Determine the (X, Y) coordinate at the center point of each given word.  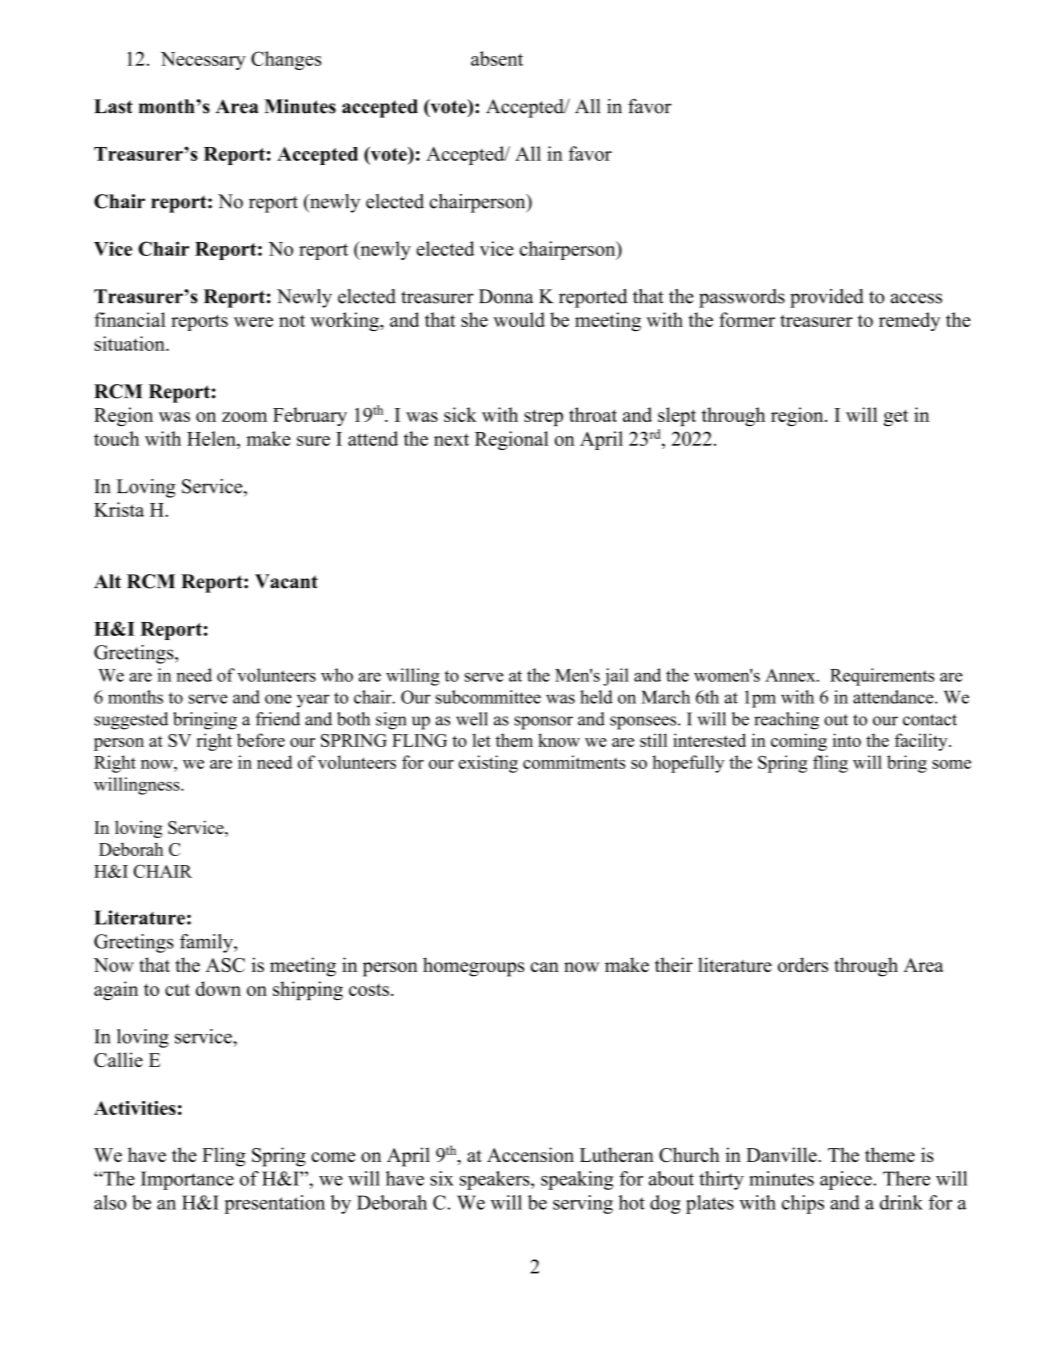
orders (803, 964)
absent (497, 58)
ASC (225, 965)
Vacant (286, 581)
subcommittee (488, 697)
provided (827, 298)
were (253, 322)
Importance (187, 1180)
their (674, 964)
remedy (909, 321)
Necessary (203, 61)
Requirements (882, 677)
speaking (577, 1180)
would (519, 319)
